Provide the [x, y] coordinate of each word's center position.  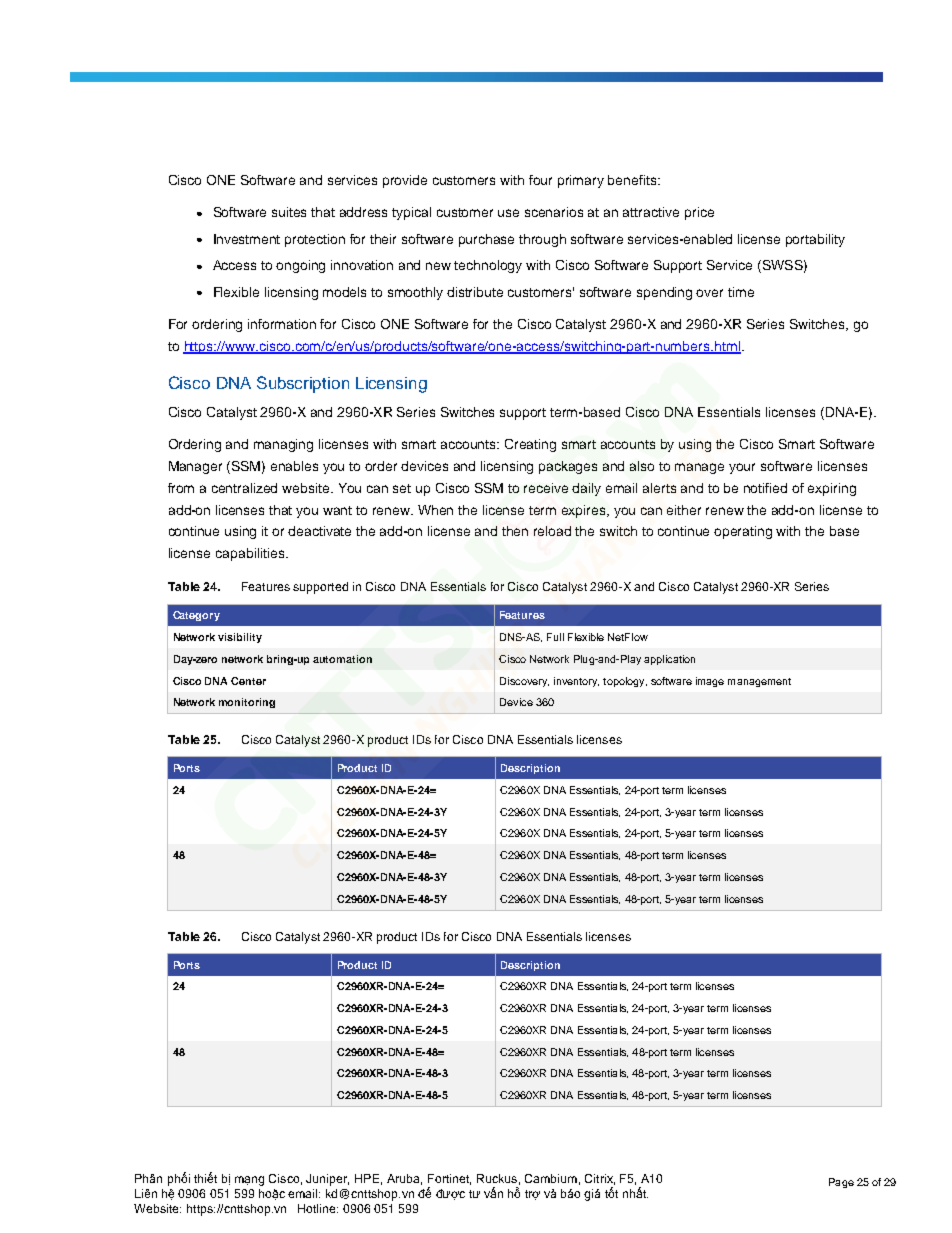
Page [841, 1183]
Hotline [318, 1208]
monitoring [247, 703]
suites [289, 212]
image [710, 682]
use [508, 213]
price [699, 213]
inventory [576, 682]
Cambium [551, 1178]
